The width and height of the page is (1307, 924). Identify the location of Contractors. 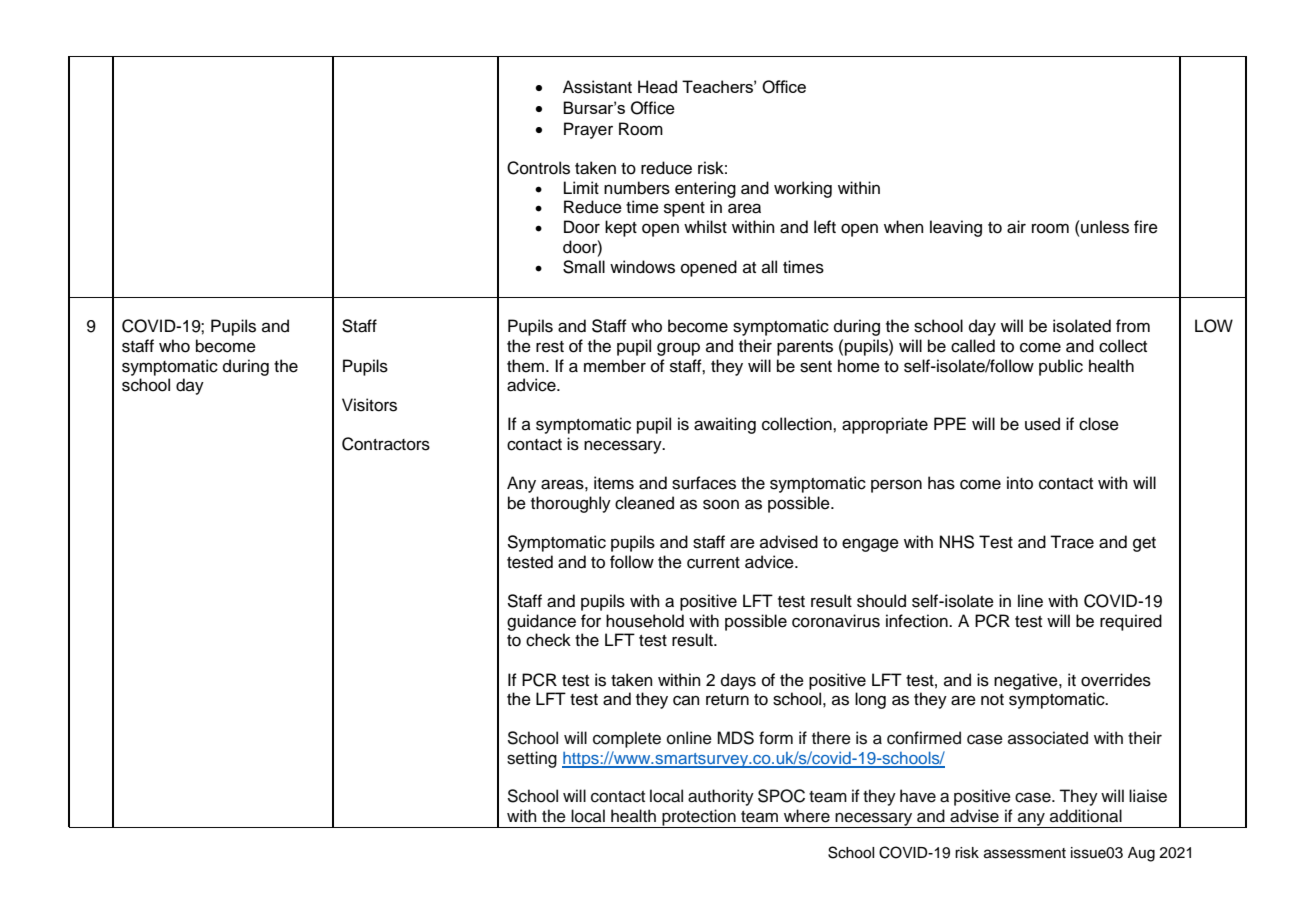
(386, 444).
